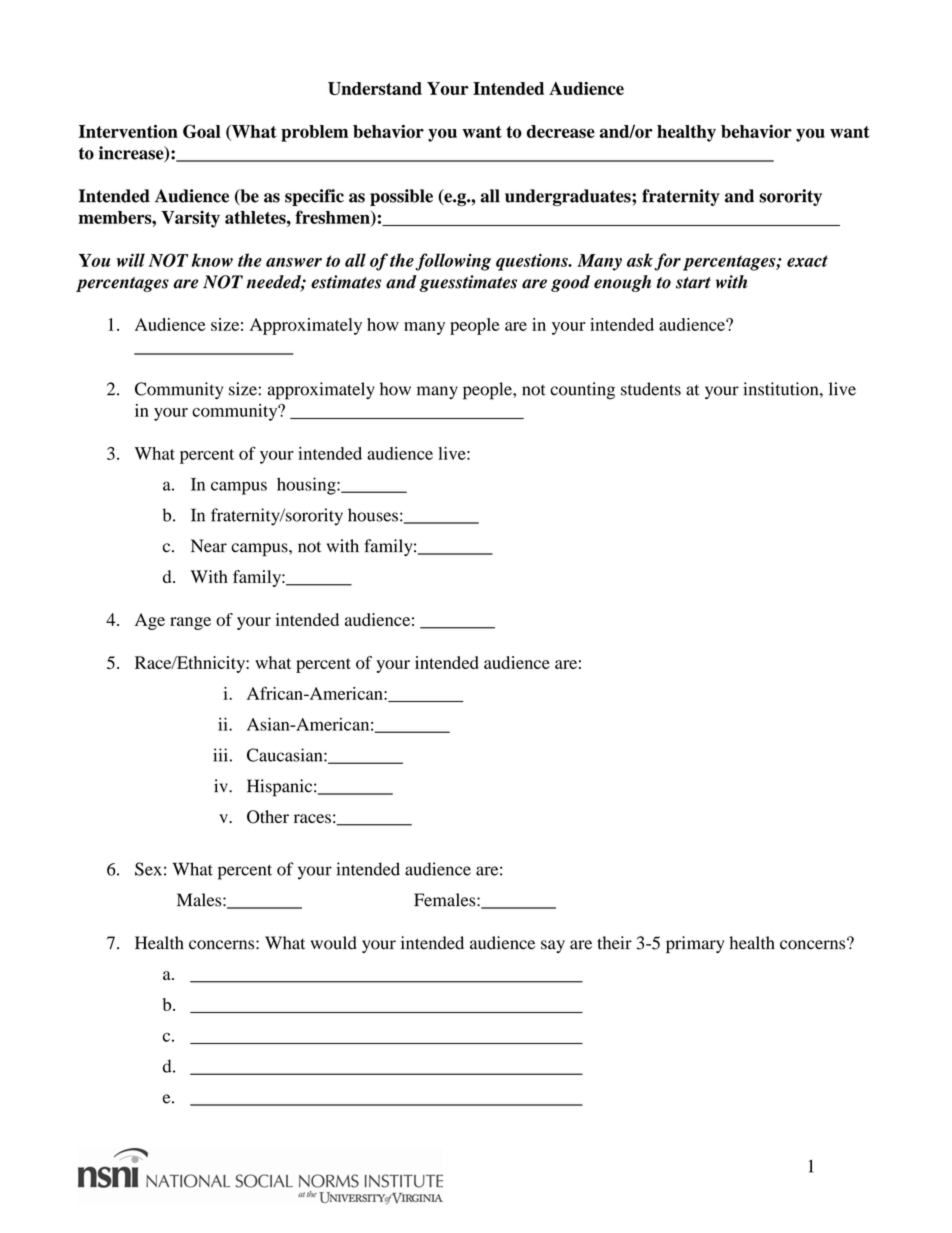 Image resolution: width=952 pixels, height=1233 pixels. Describe the element at coordinates (667, 262) in the screenshot. I see `for` at that location.
